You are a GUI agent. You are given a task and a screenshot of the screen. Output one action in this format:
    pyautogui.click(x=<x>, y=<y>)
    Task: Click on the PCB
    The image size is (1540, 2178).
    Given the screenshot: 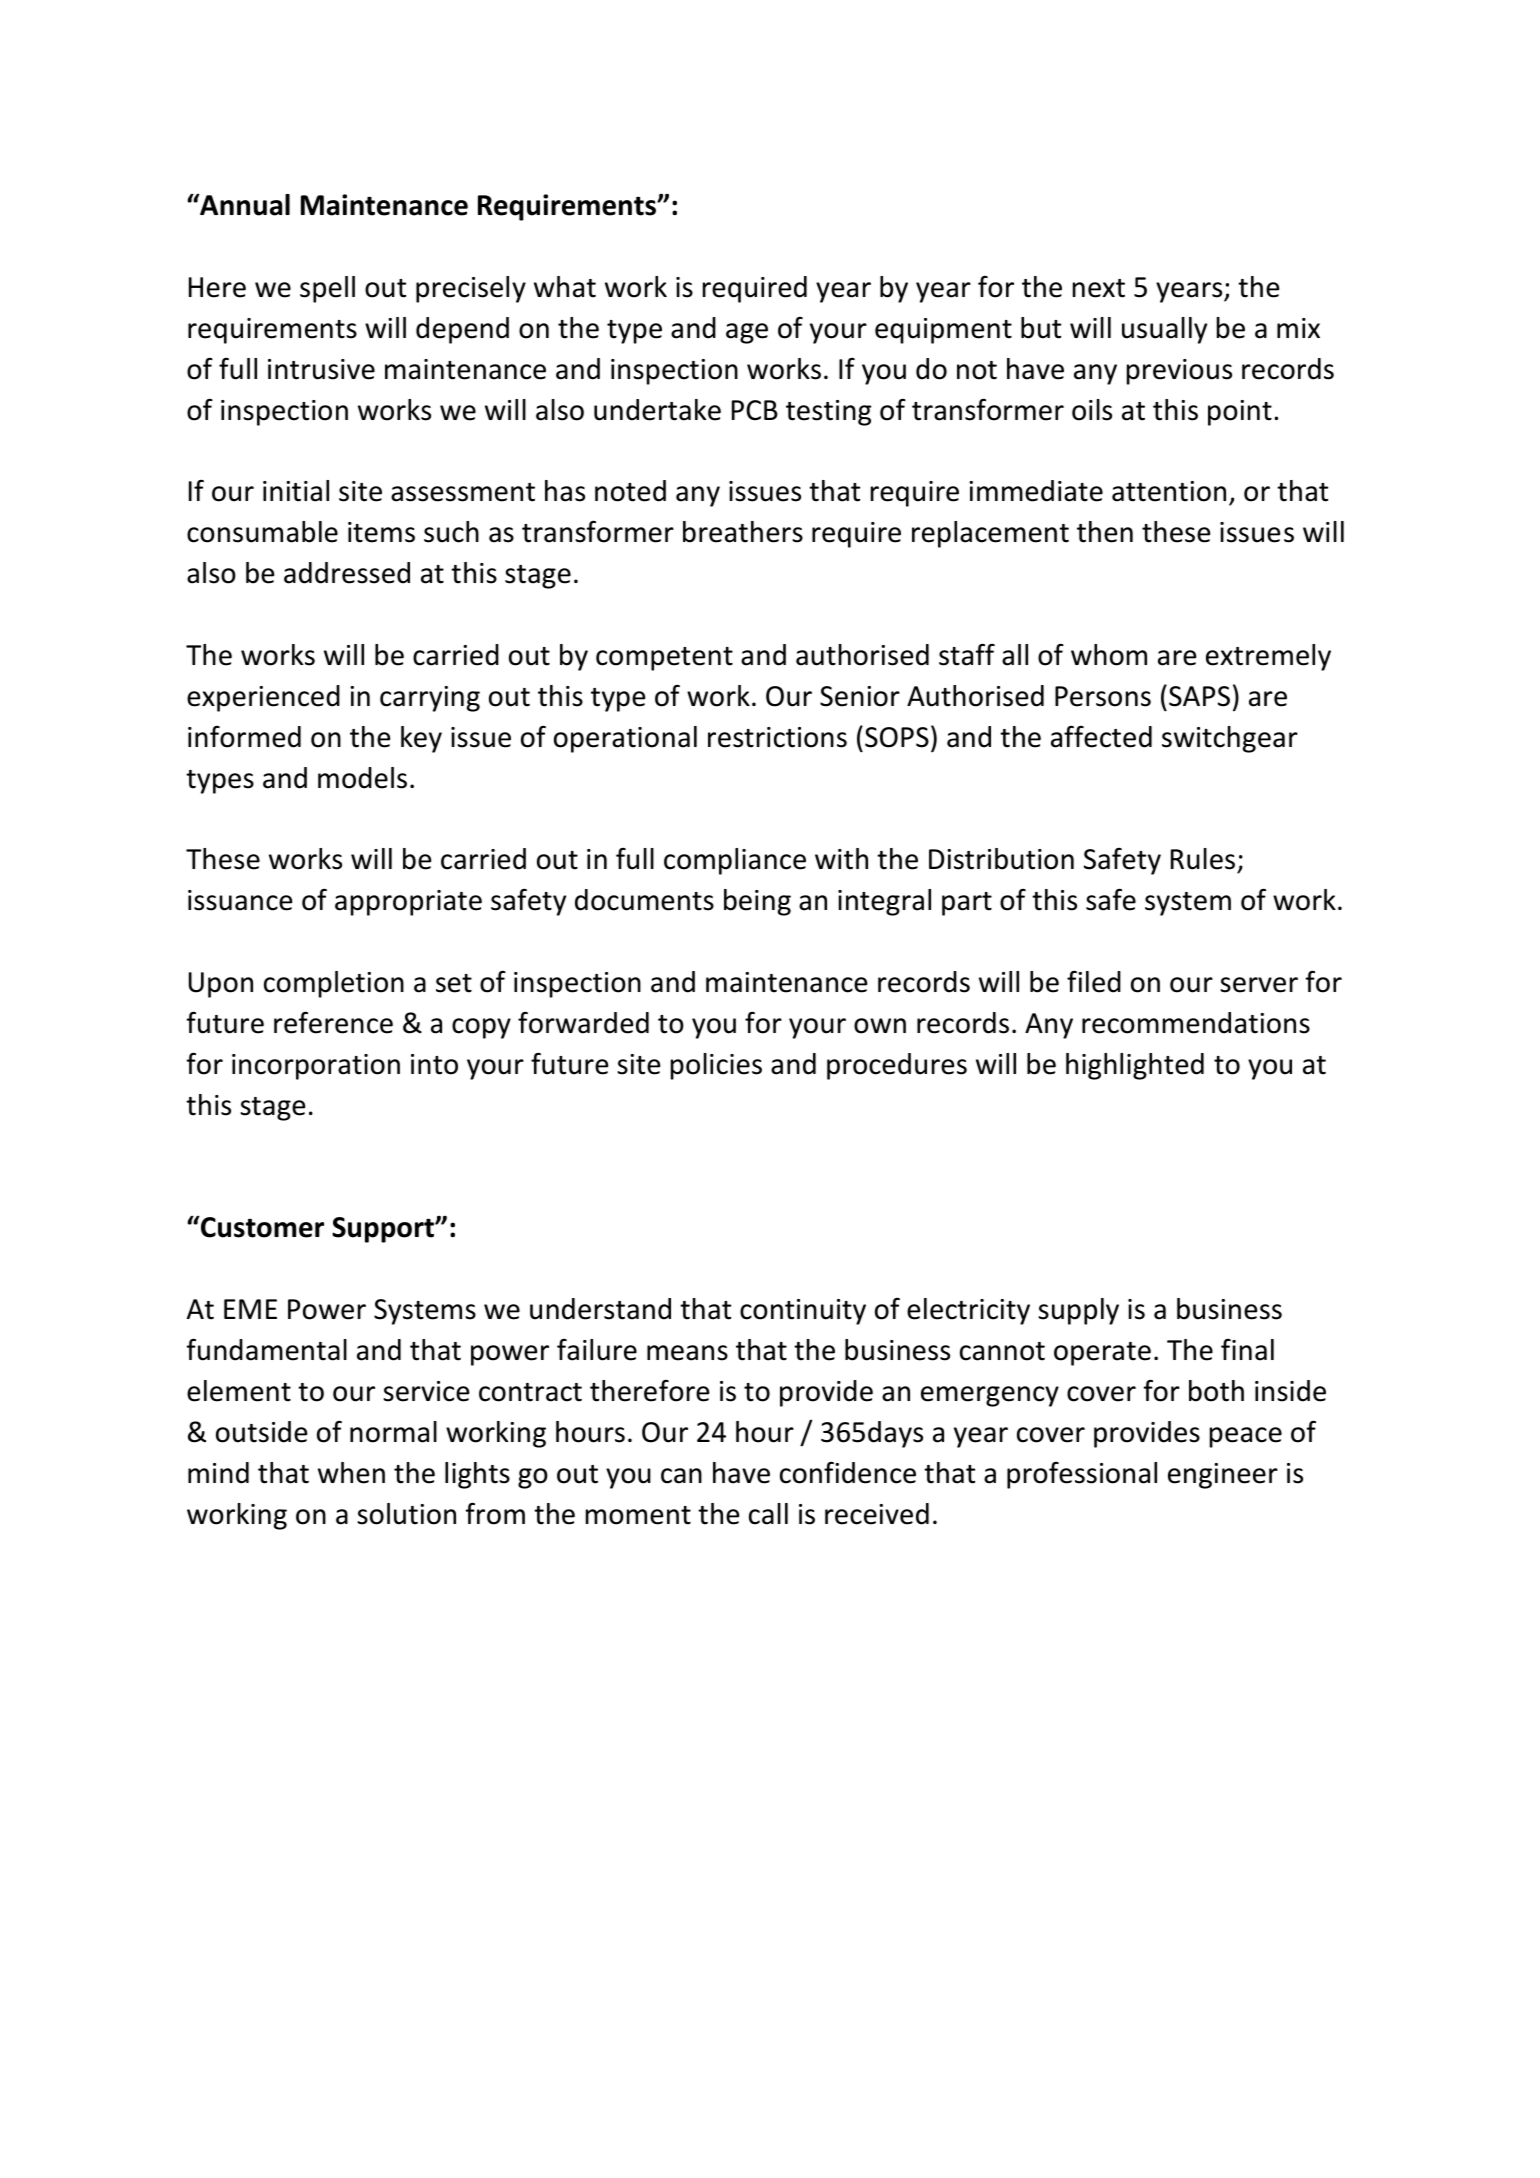 What is the action you would take?
    pyautogui.click(x=755, y=410)
